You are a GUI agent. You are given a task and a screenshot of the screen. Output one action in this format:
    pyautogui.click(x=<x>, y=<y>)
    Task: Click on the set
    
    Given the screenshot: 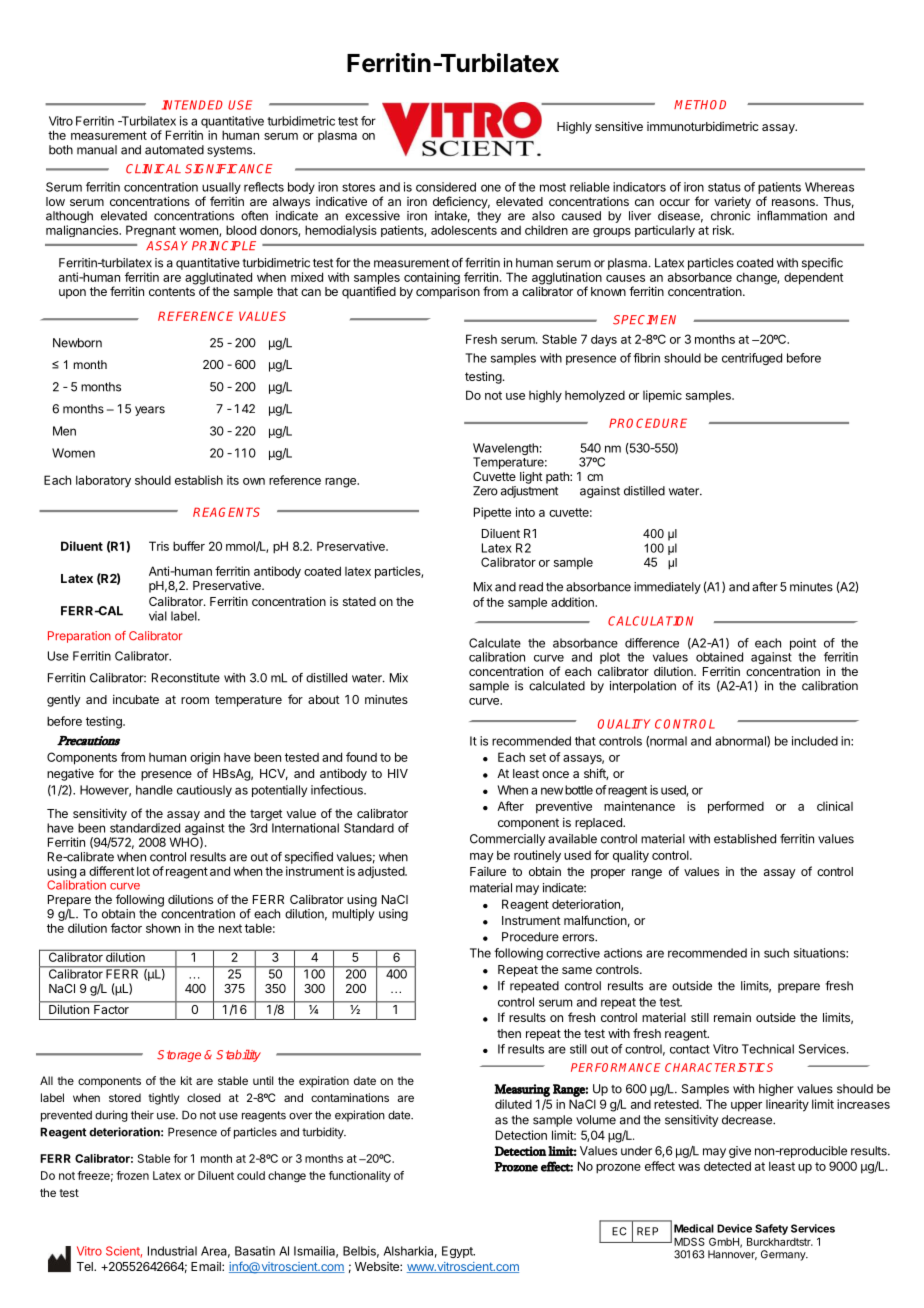 What is the action you would take?
    pyautogui.click(x=538, y=757)
